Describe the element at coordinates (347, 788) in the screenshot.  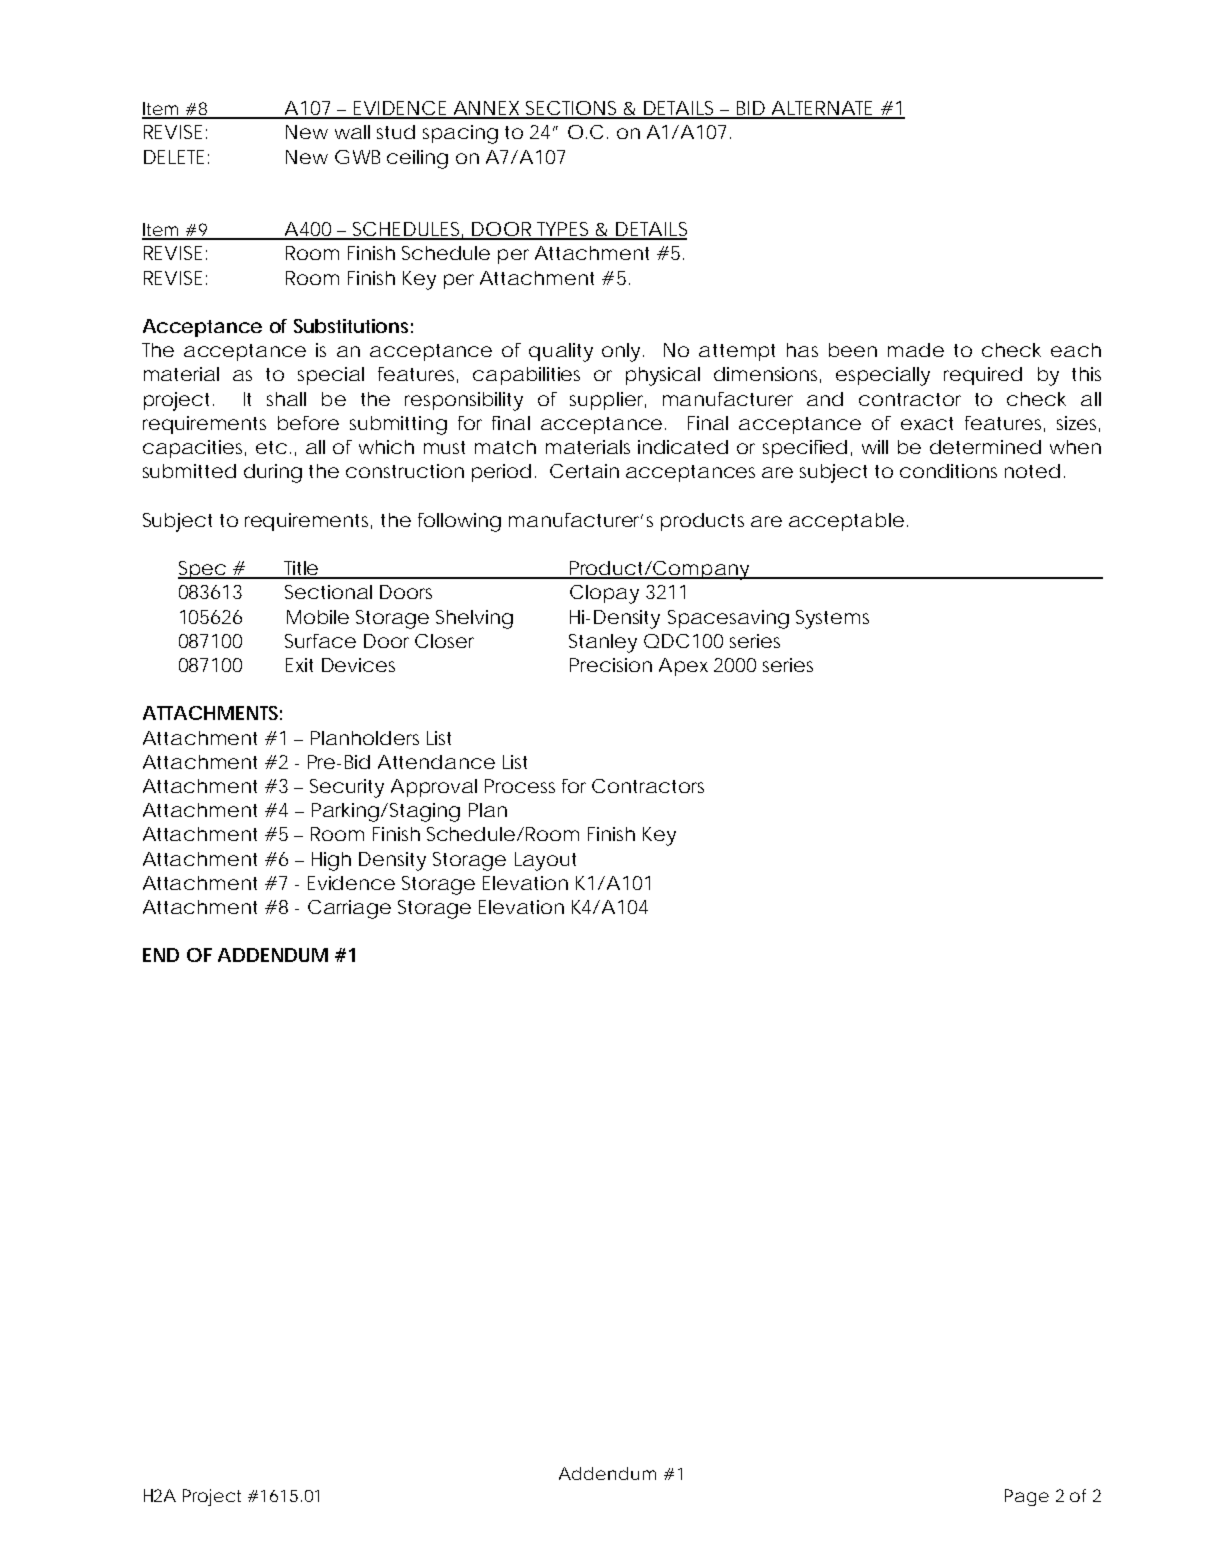
I see `Security` at that location.
